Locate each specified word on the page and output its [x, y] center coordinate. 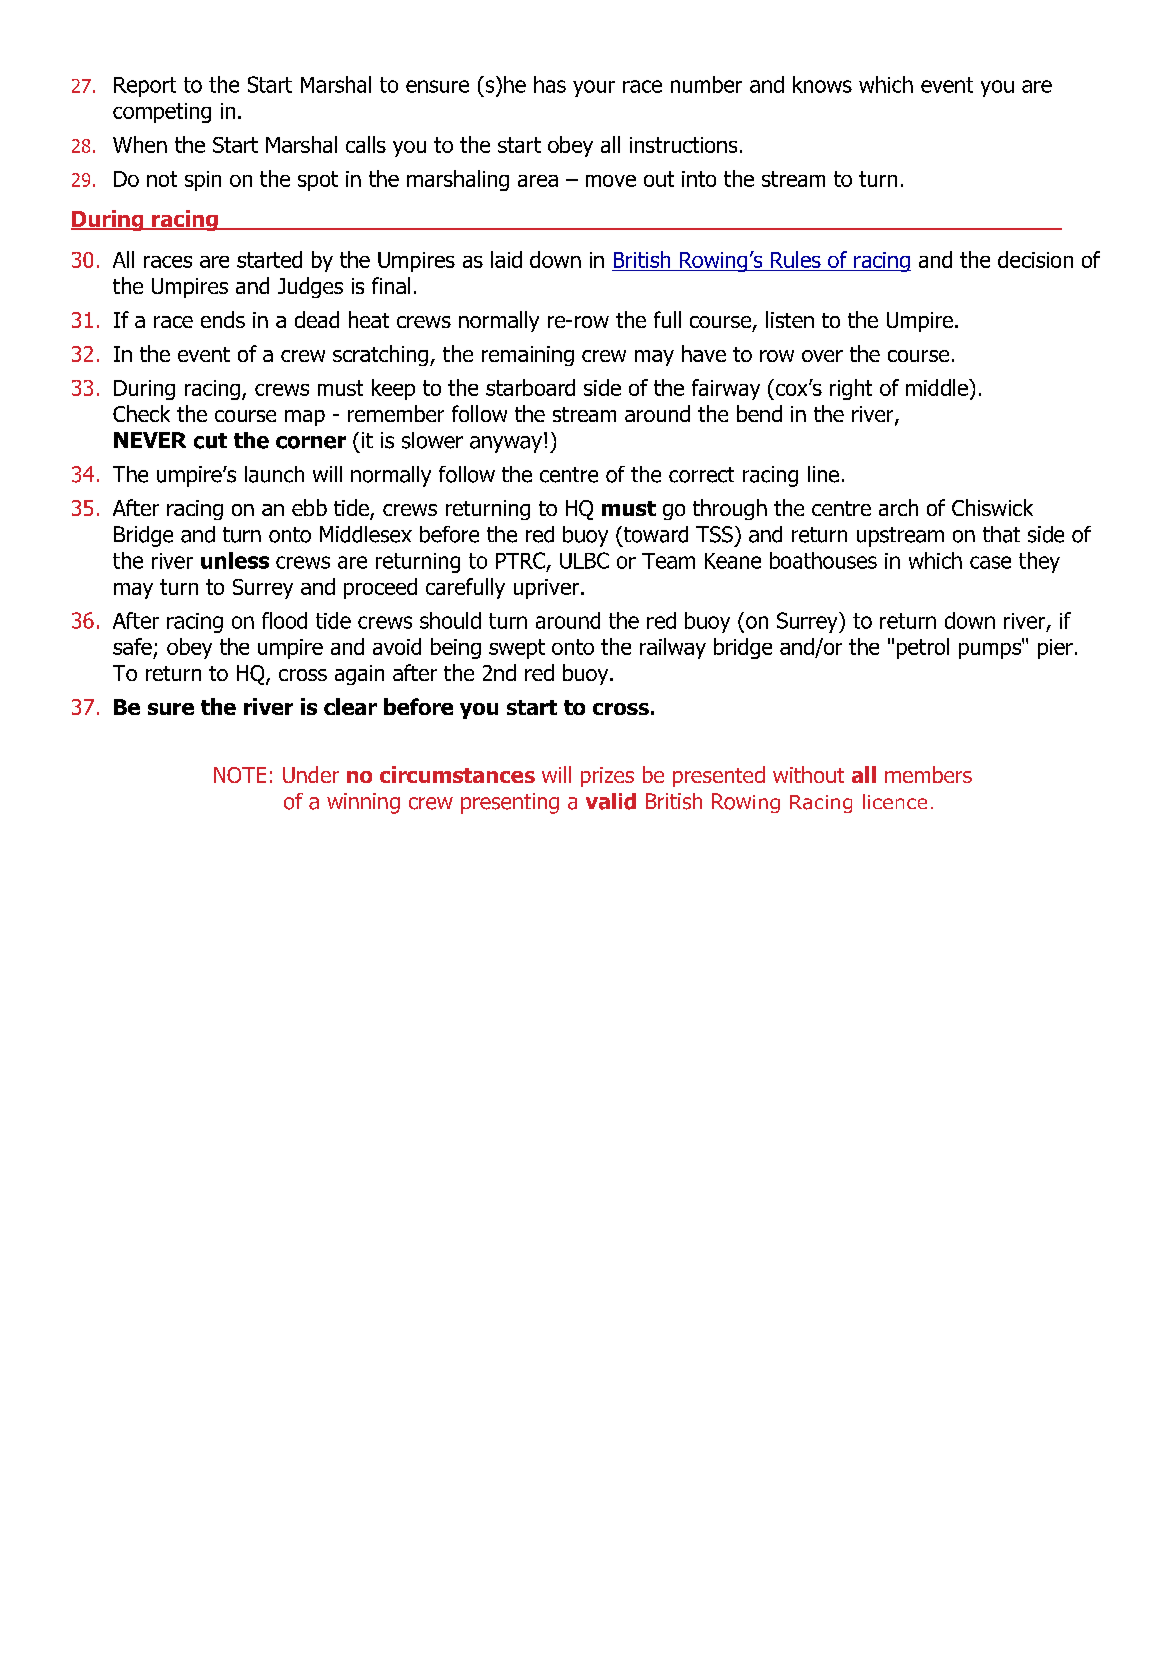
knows [822, 84]
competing [162, 113]
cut [210, 441]
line [823, 474]
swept [517, 649]
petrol [923, 648]
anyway [506, 444]
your [594, 88]
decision [1035, 259]
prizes [607, 777]
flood [284, 620]
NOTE [240, 775]
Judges [310, 287]
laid [506, 259]
